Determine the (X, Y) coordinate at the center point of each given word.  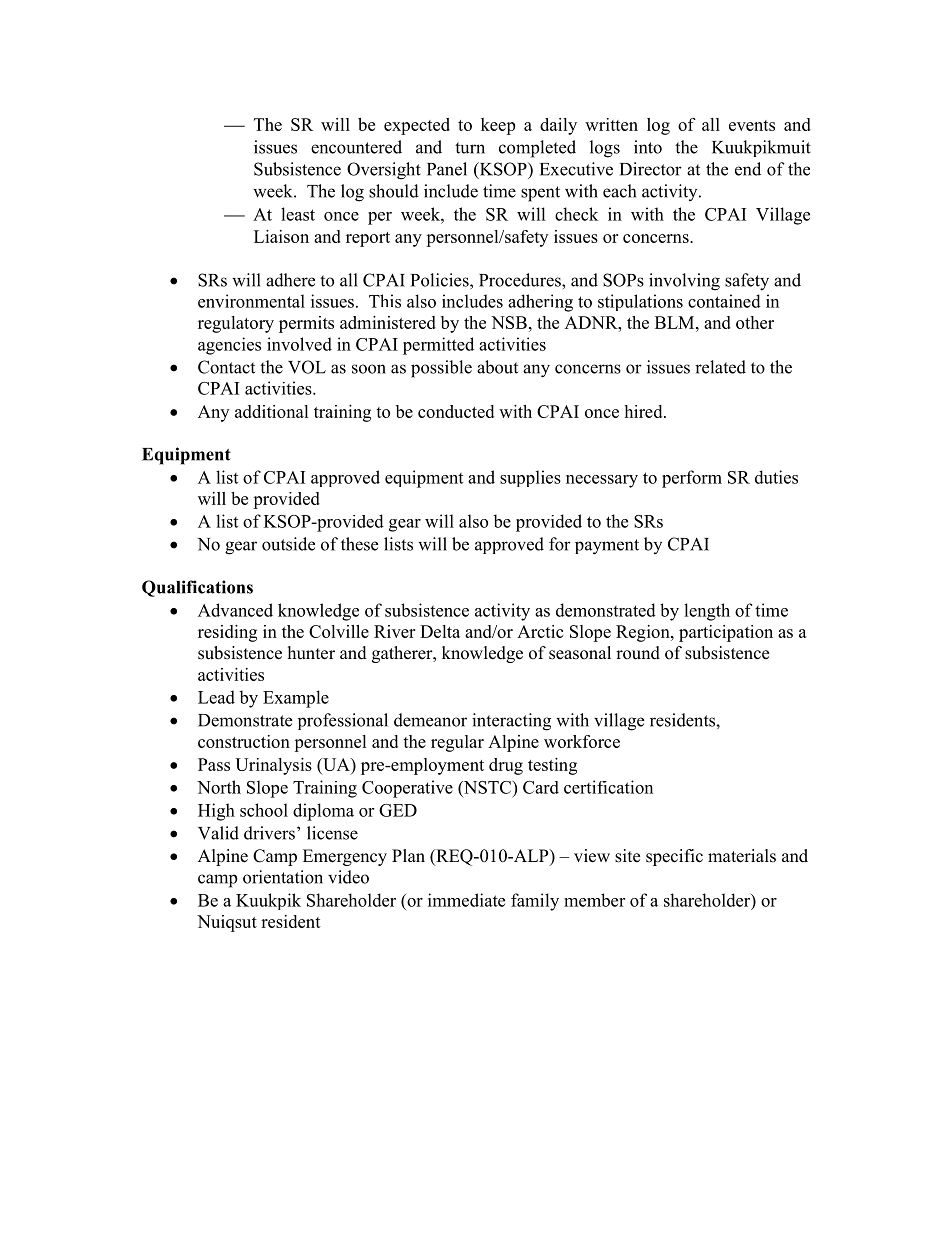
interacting (511, 722)
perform (692, 479)
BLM (676, 322)
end (748, 169)
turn (470, 148)
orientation (283, 877)
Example (296, 699)
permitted (438, 346)
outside (288, 544)
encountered (356, 147)
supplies (530, 478)
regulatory (236, 324)
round (638, 653)
